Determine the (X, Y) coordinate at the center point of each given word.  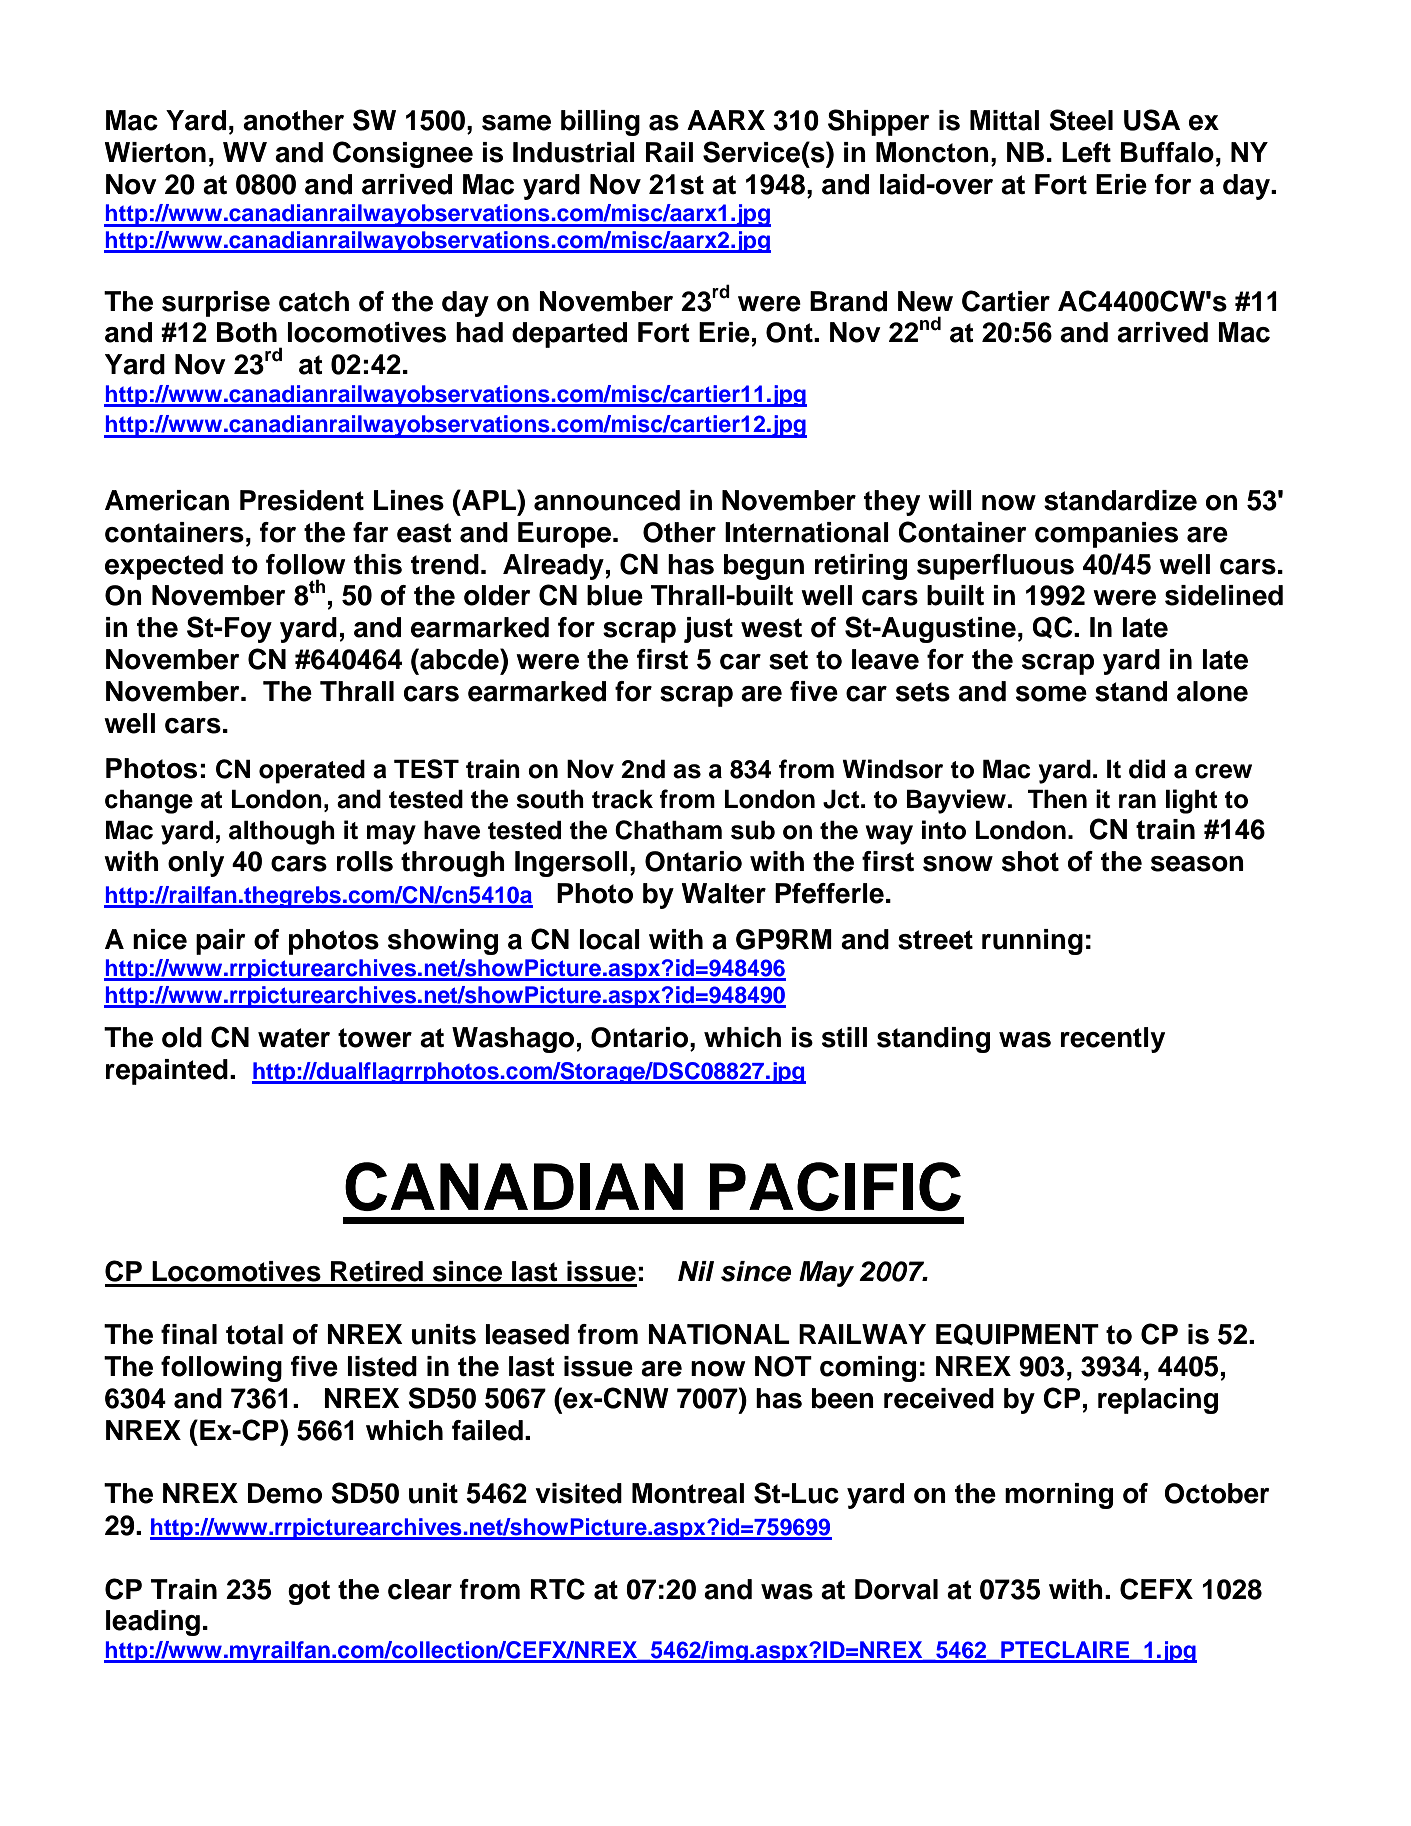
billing (600, 123)
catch (314, 301)
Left (1086, 152)
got (309, 1592)
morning (1059, 1496)
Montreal (688, 1493)
